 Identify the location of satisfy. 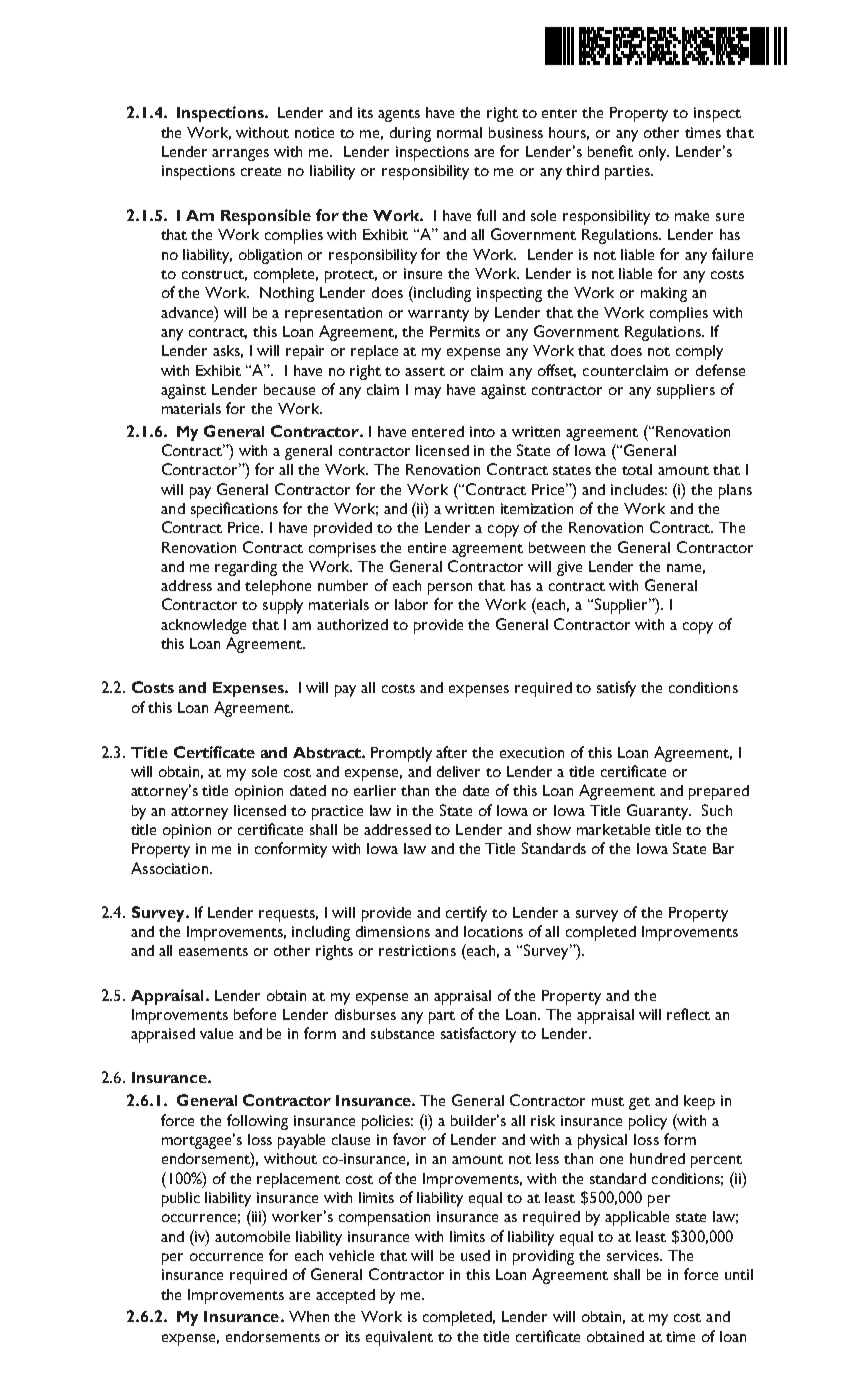
(616, 689).
